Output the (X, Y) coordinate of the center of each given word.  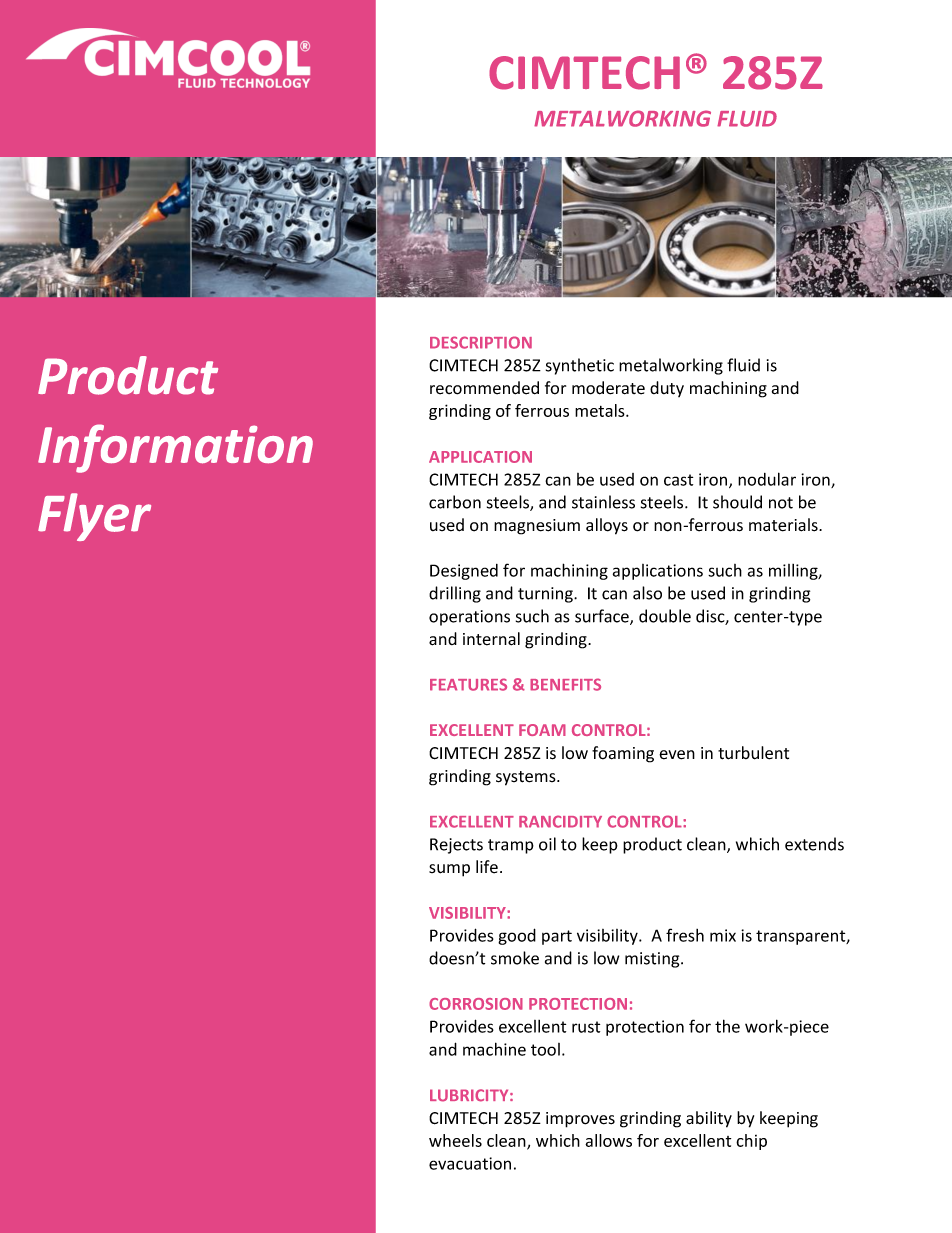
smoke (515, 958)
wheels (455, 1140)
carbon (455, 502)
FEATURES (468, 684)
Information (175, 448)
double (665, 616)
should (737, 502)
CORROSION (476, 1004)
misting (653, 960)
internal (491, 639)
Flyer (94, 517)
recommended (484, 388)
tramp (511, 846)
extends (814, 844)
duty (667, 389)
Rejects (456, 846)
